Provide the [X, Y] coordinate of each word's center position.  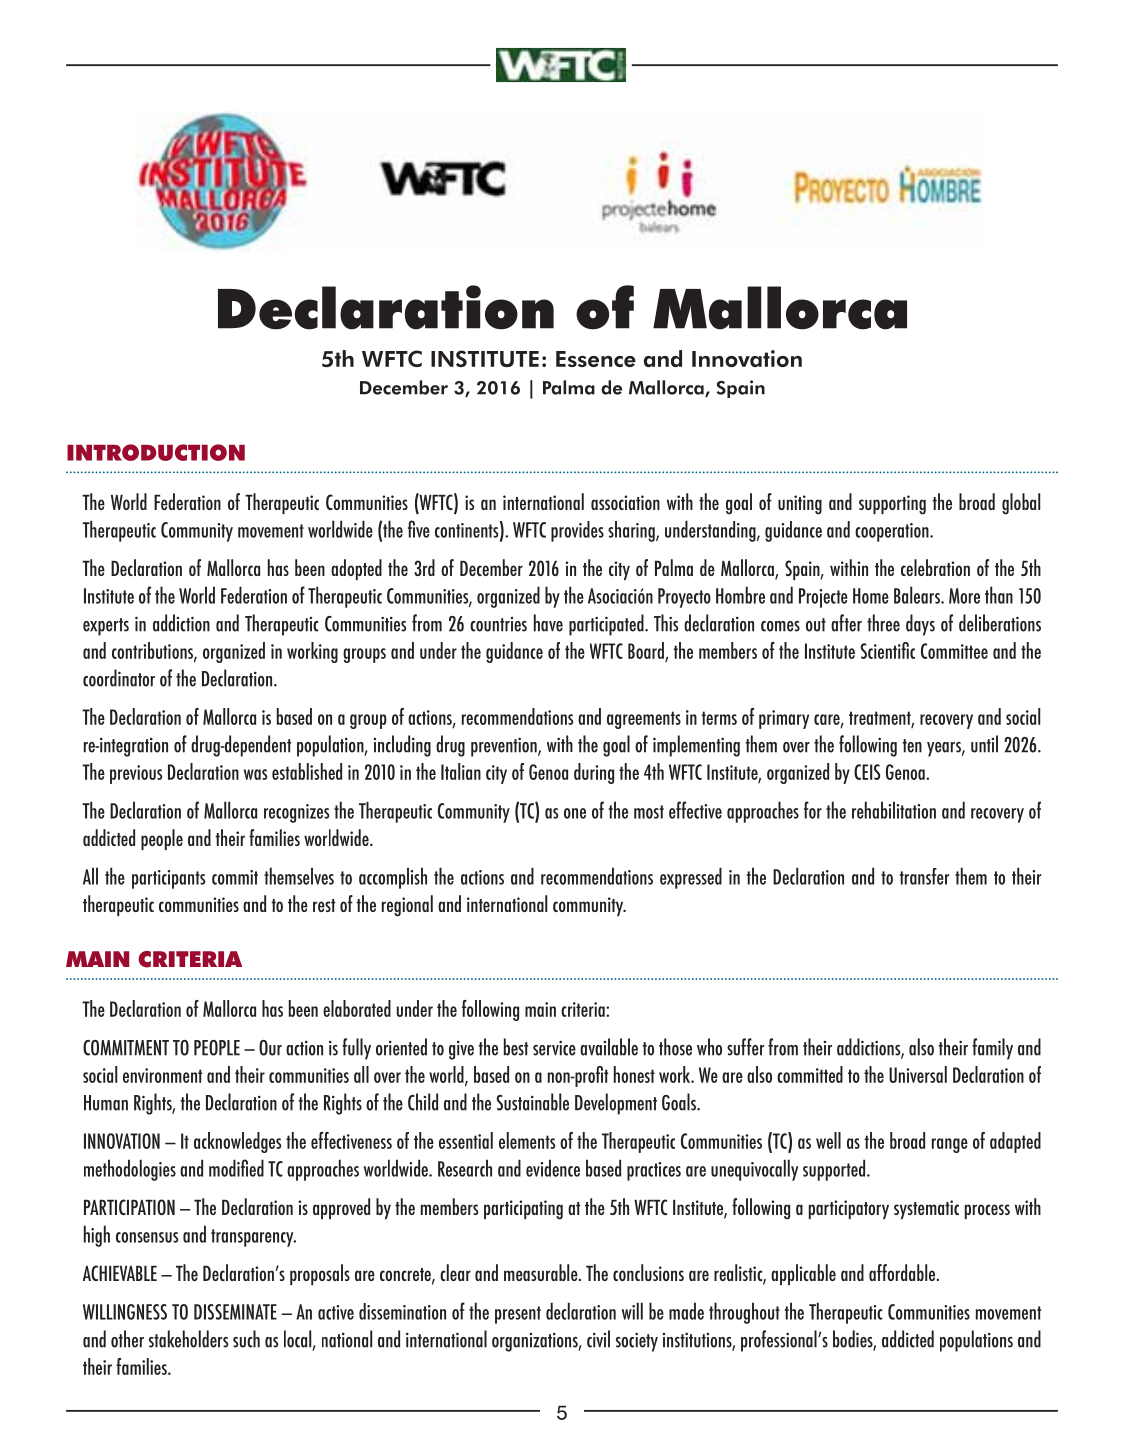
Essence [596, 359]
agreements [644, 720]
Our [270, 1048]
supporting [892, 505]
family [992, 1049]
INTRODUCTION [156, 452]
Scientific [887, 650]
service [554, 1048]
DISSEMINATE [235, 1312]
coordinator [119, 678]
